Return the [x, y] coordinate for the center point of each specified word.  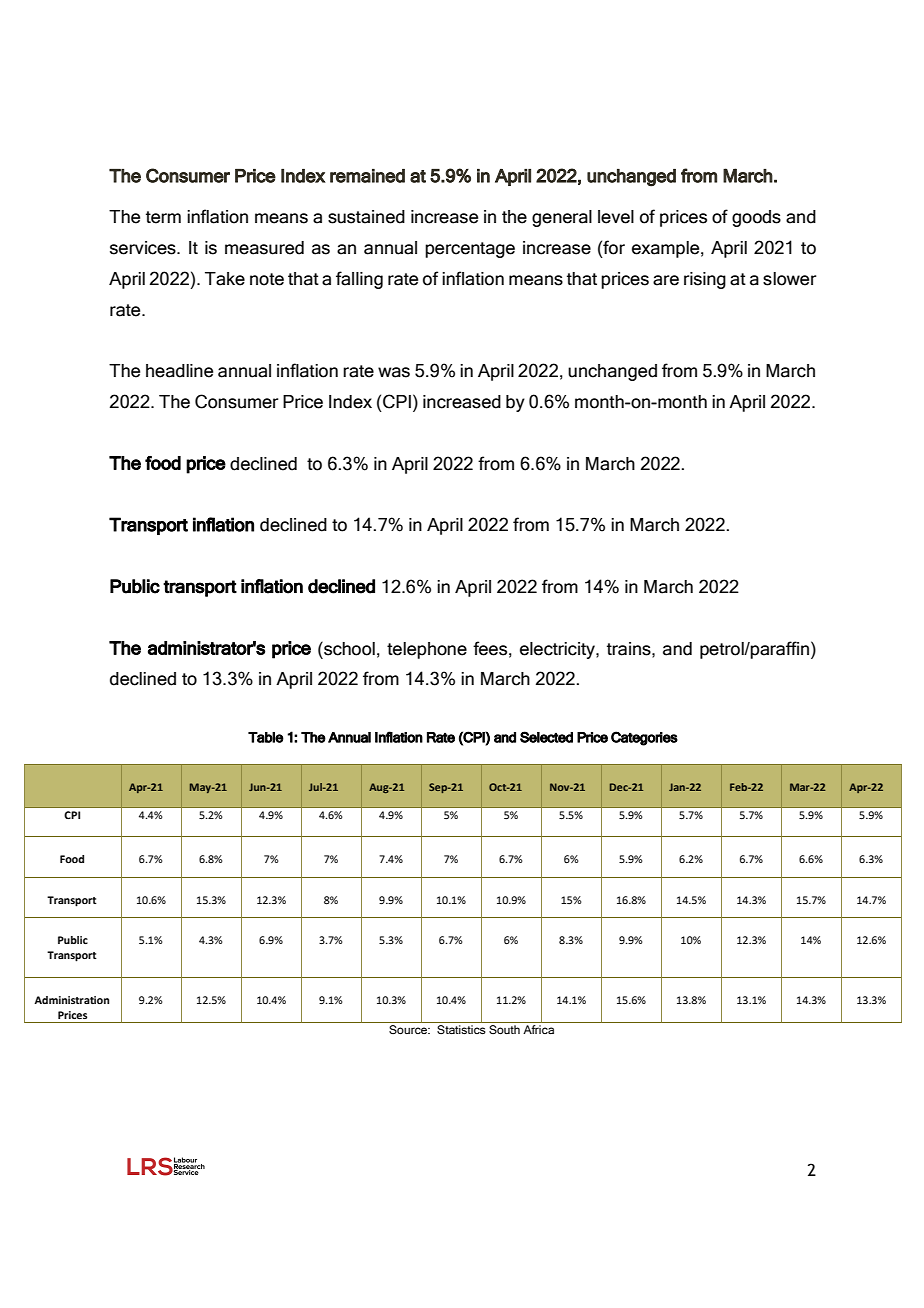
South [504, 1029]
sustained [366, 217]
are [666, 280]
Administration [71, 1000]
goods [756, 218]
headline [179, 371]
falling [359, 280]
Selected [546, 737]
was [394, 372]
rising [705, 280]
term [163, 217]
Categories [644, 738]
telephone [427, 650]
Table [266, 737]
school [348, 648]
